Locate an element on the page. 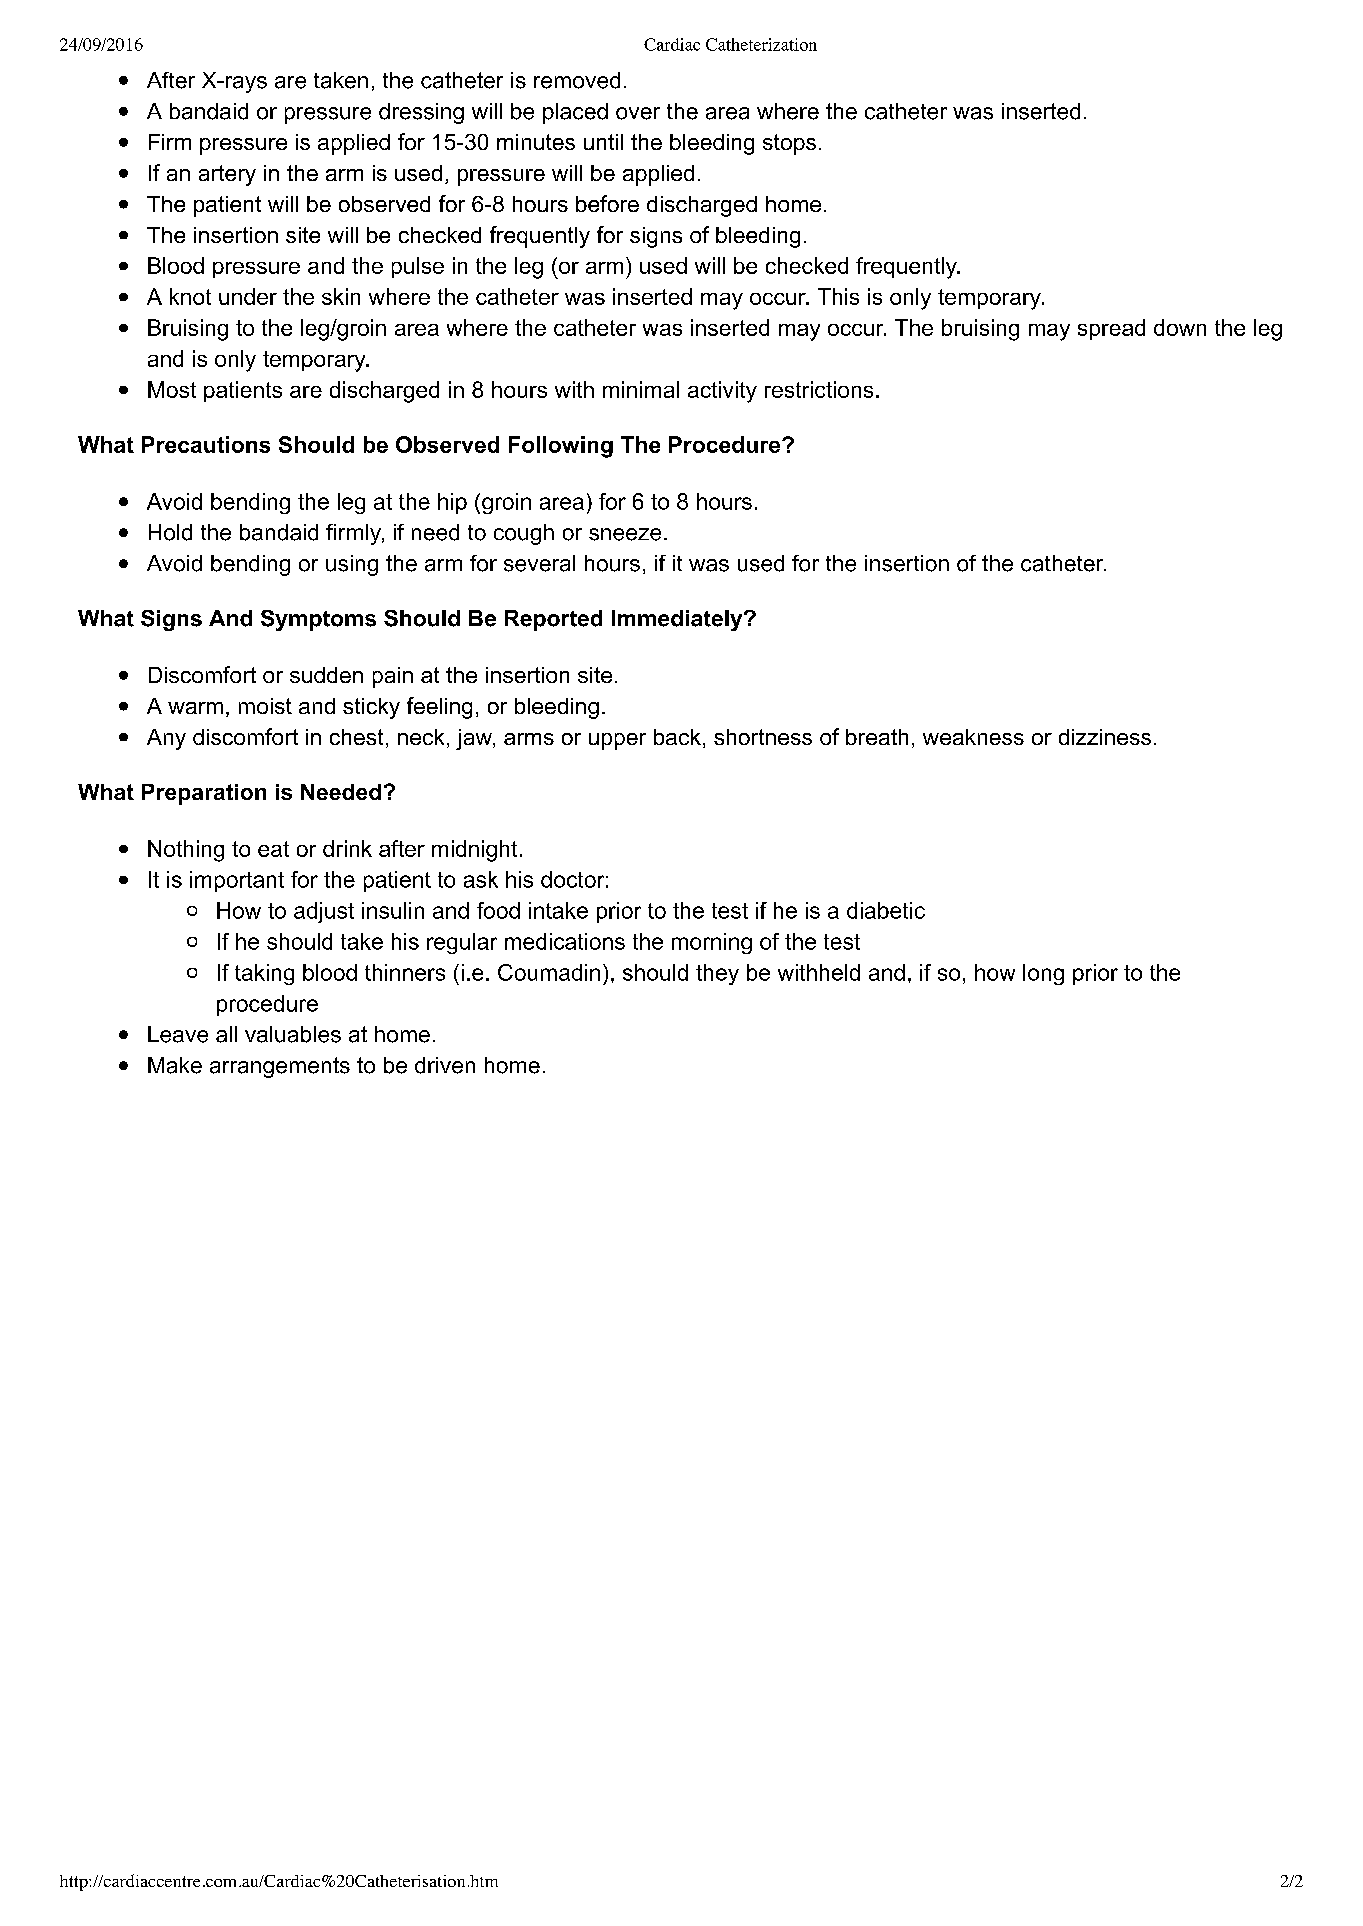 Image resolution: width=1363 pixels, height=1926 pixels. dizziness is located at coordinates (1105, 737).
